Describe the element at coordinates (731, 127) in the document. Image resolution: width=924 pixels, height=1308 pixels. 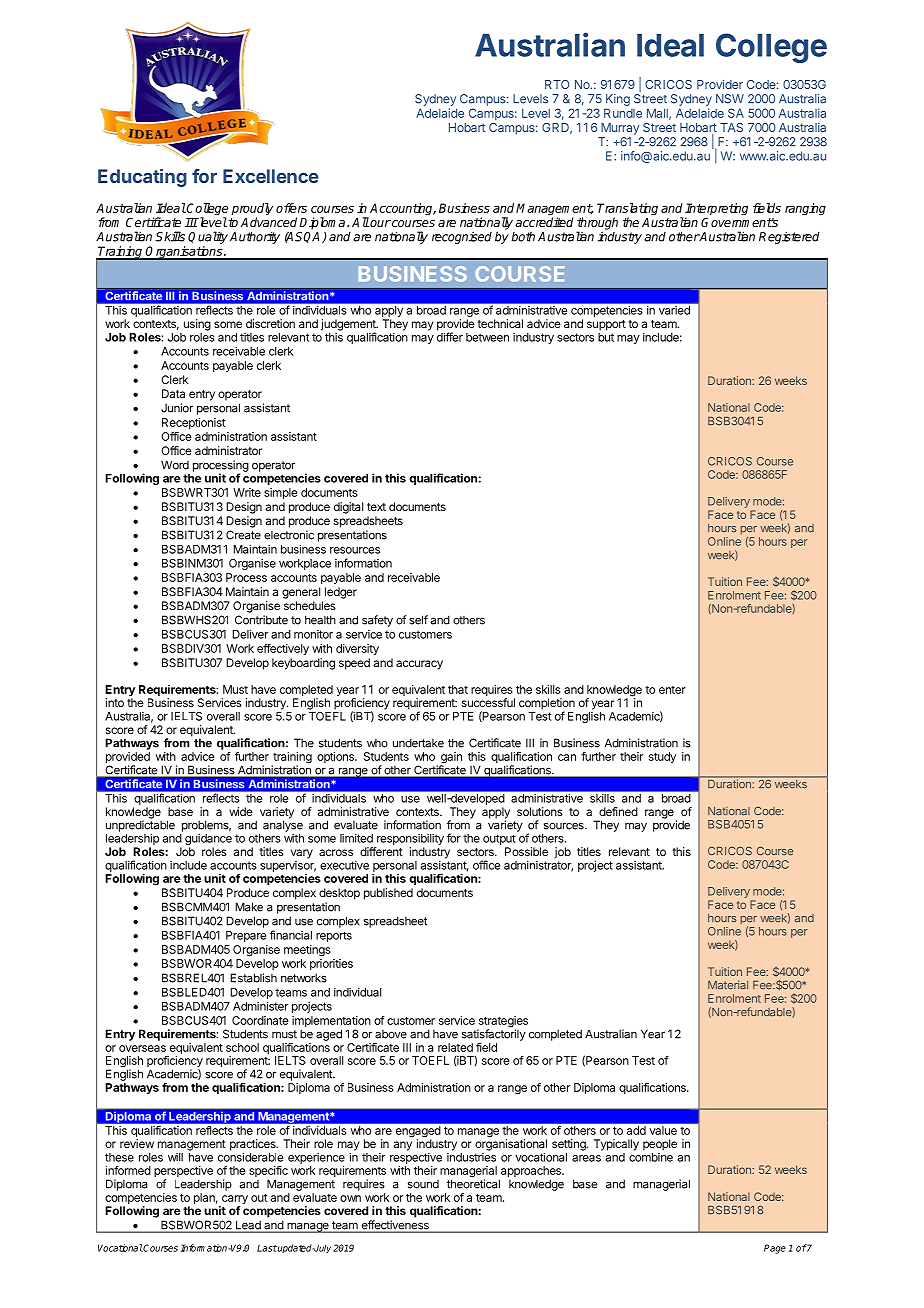
I see `TAS` at that location.
